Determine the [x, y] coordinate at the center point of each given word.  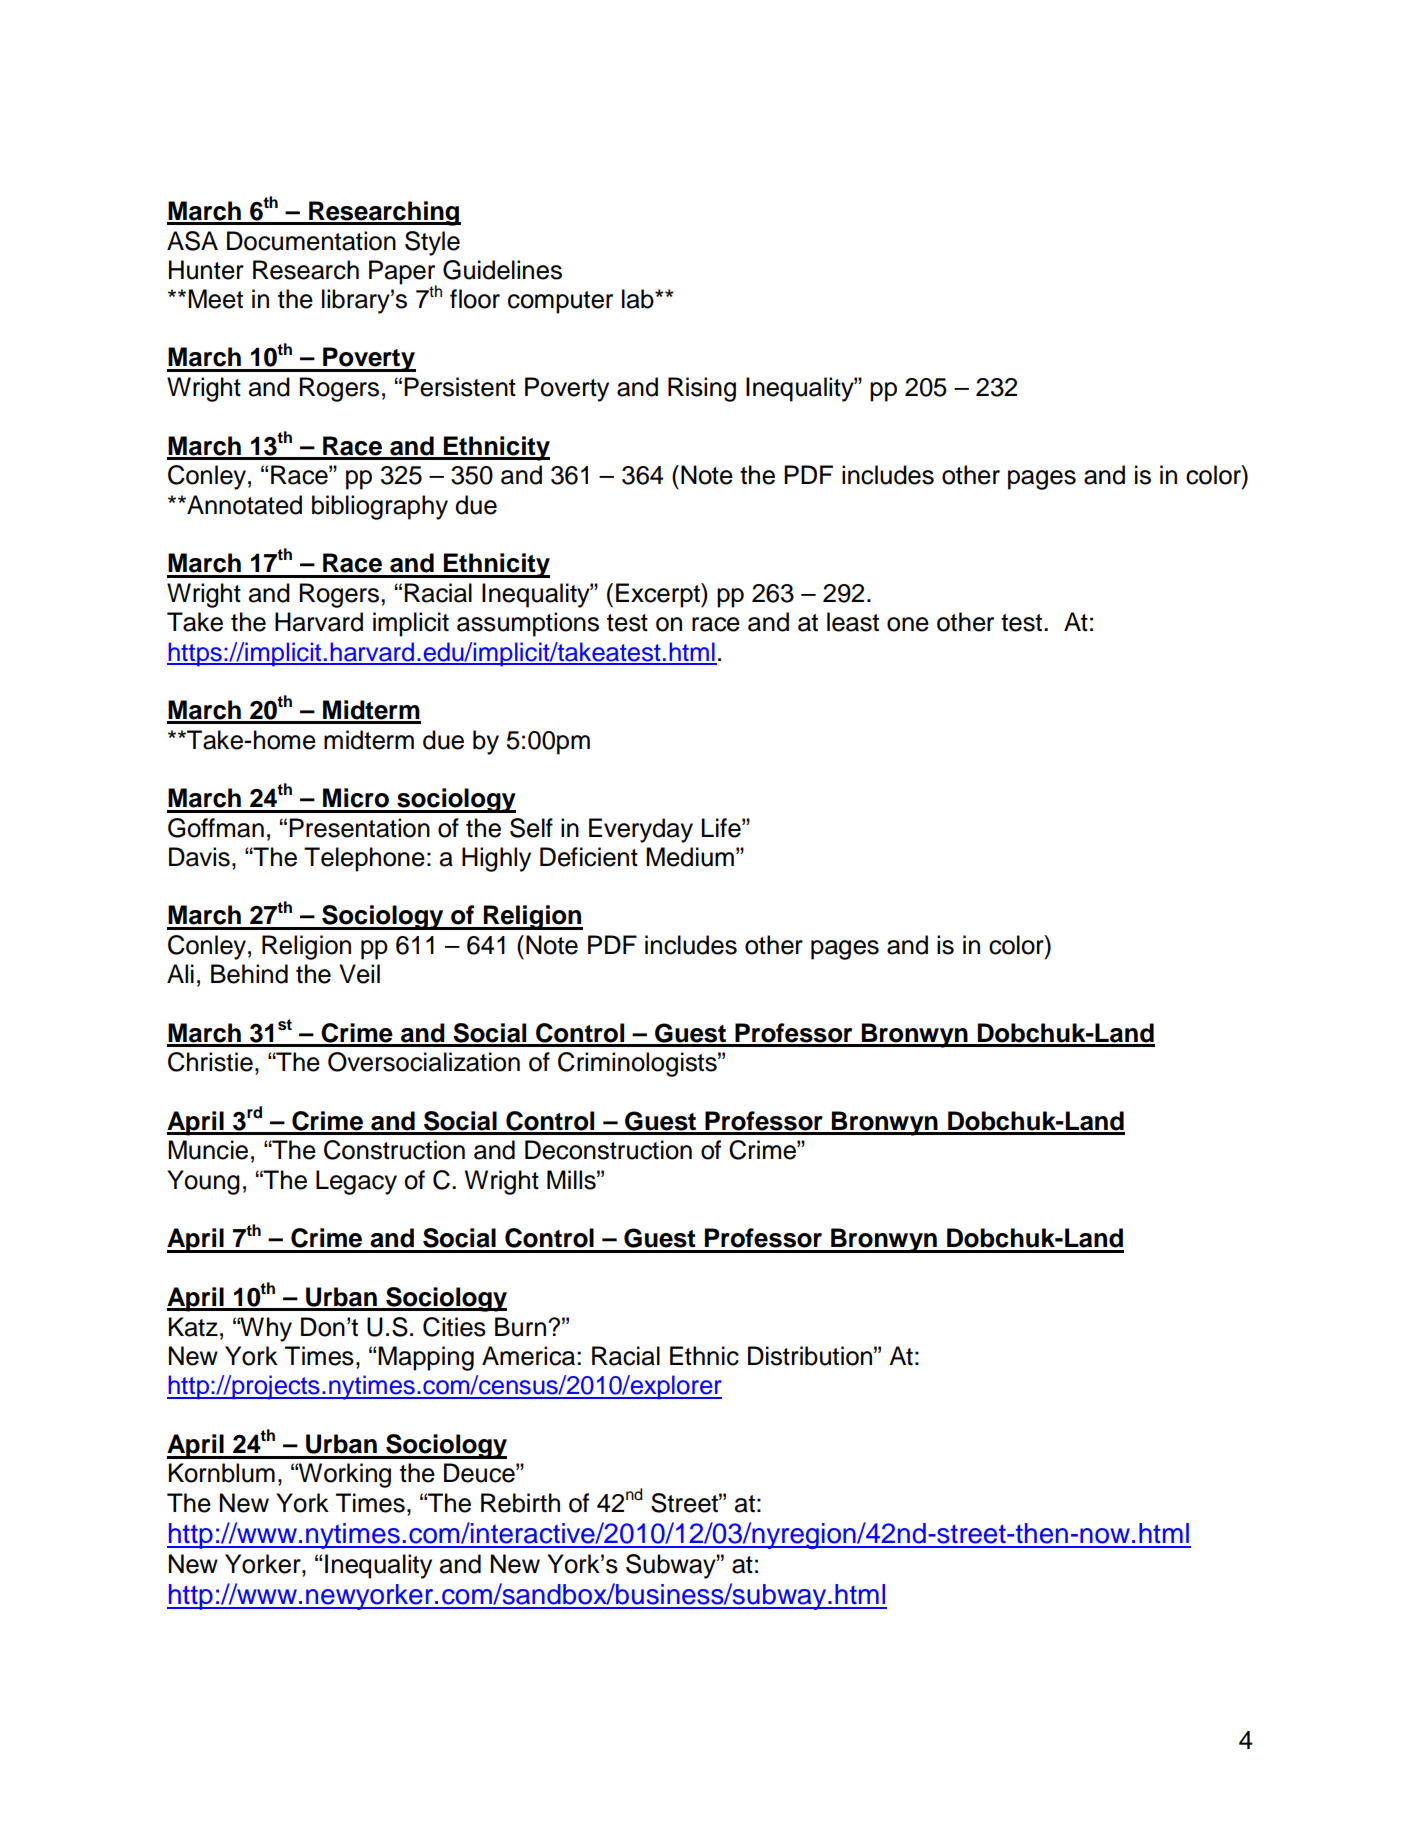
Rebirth [520, 1503]
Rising [702, 389]
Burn [520, 1327]
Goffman [216, 828]
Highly [496, 859]
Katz [193, 1327]
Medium [690, 857]
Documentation [311, 241]
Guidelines [502, 270]
